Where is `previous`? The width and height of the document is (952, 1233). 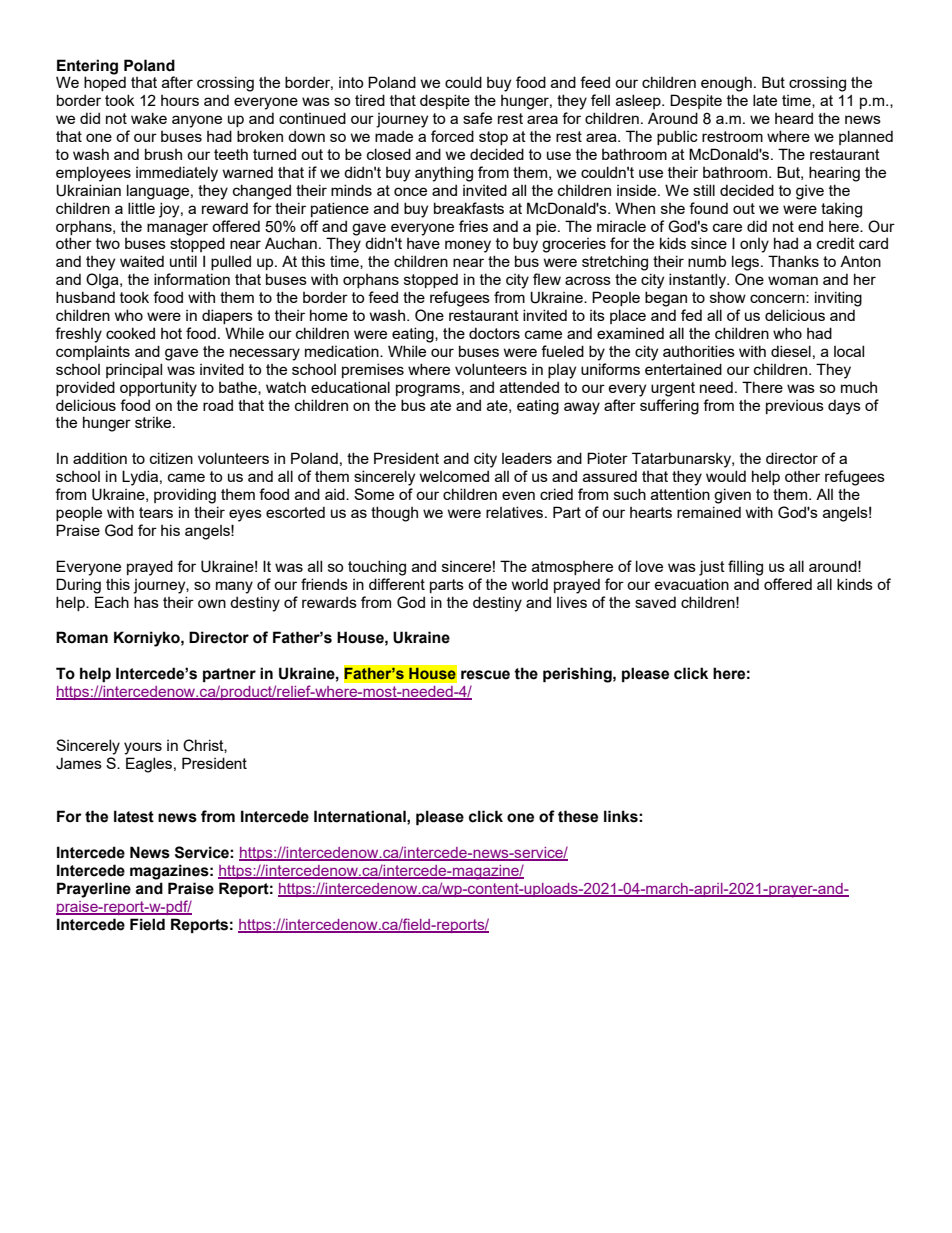
previous is located at coordinates (795, 407).
